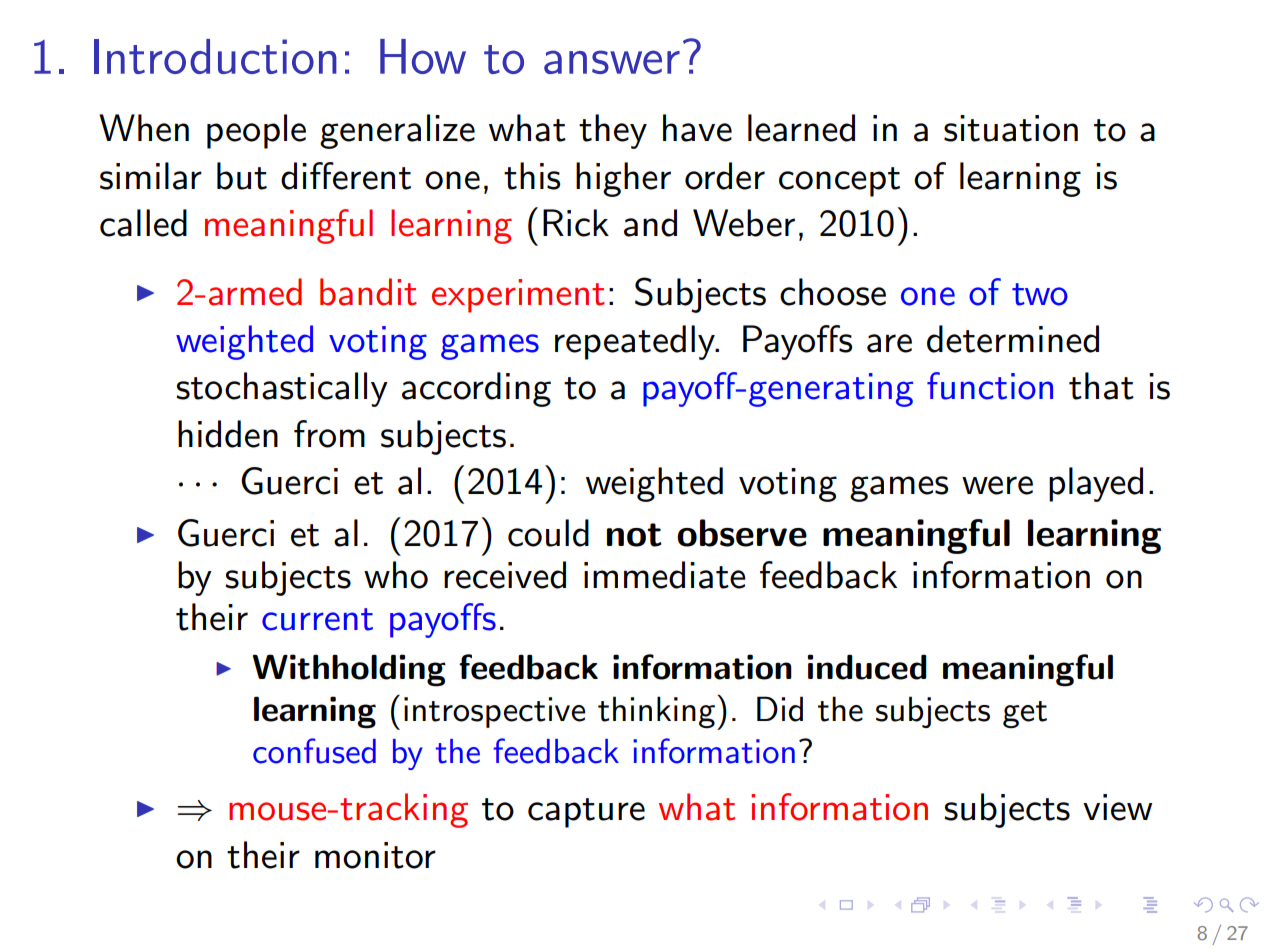 The width and height of the page is (1271, 952). I want to click on capture, so click(586, 813).
